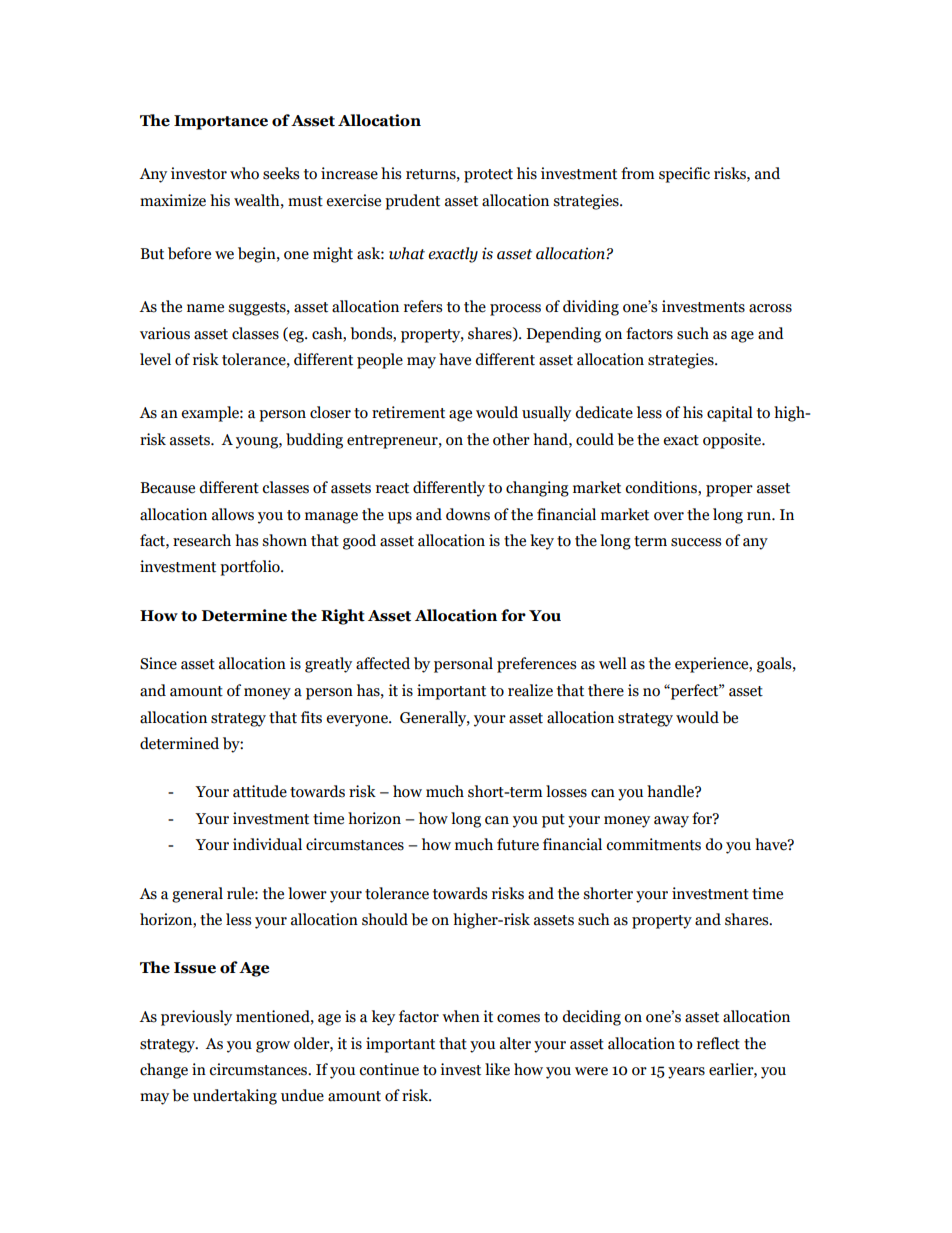 This screenshot has height=1233, width=952. I want to click on attitude, so click(260, 791).
